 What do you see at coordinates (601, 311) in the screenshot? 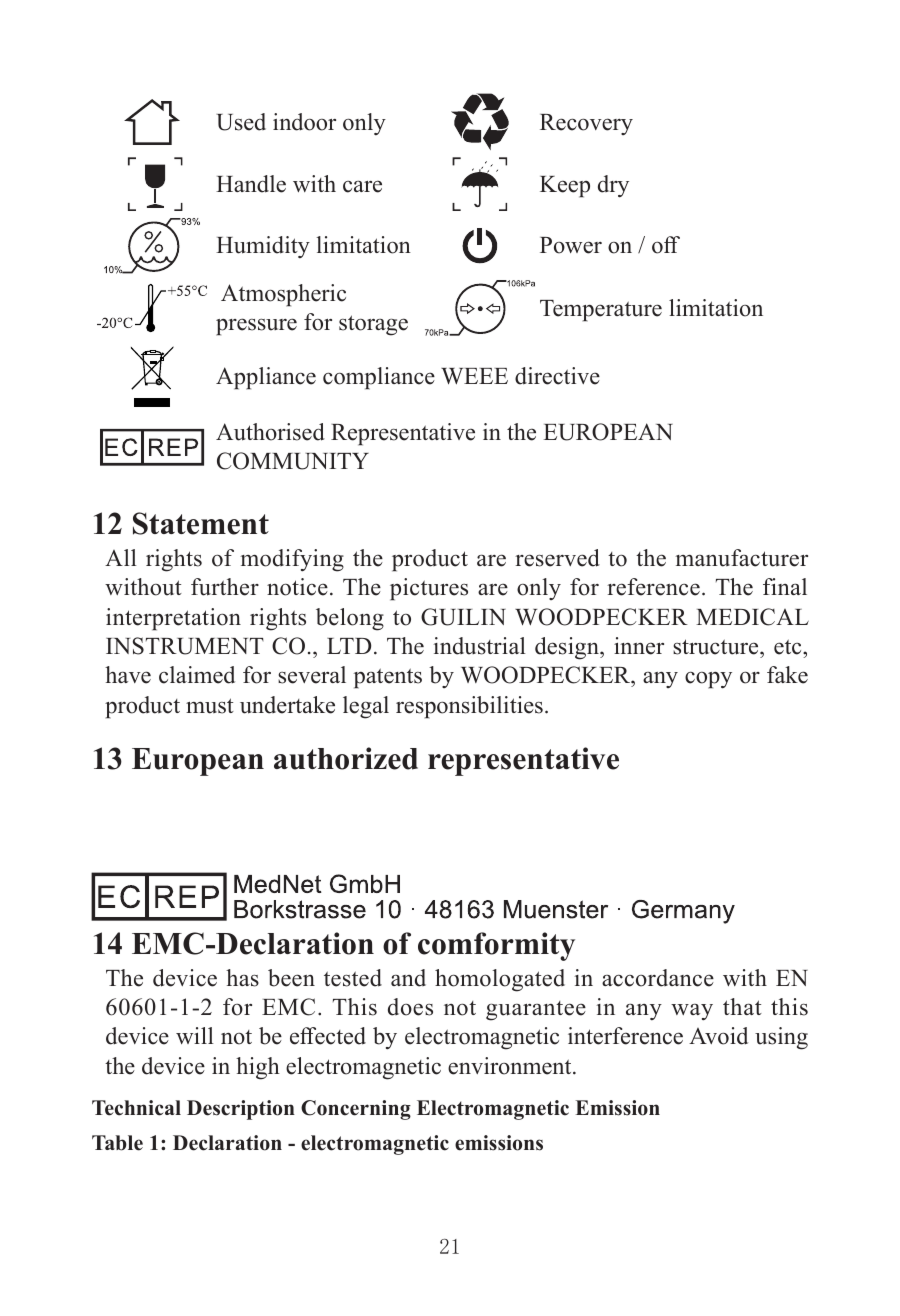
I see `Temperature` at bounding box center [601, 311].
